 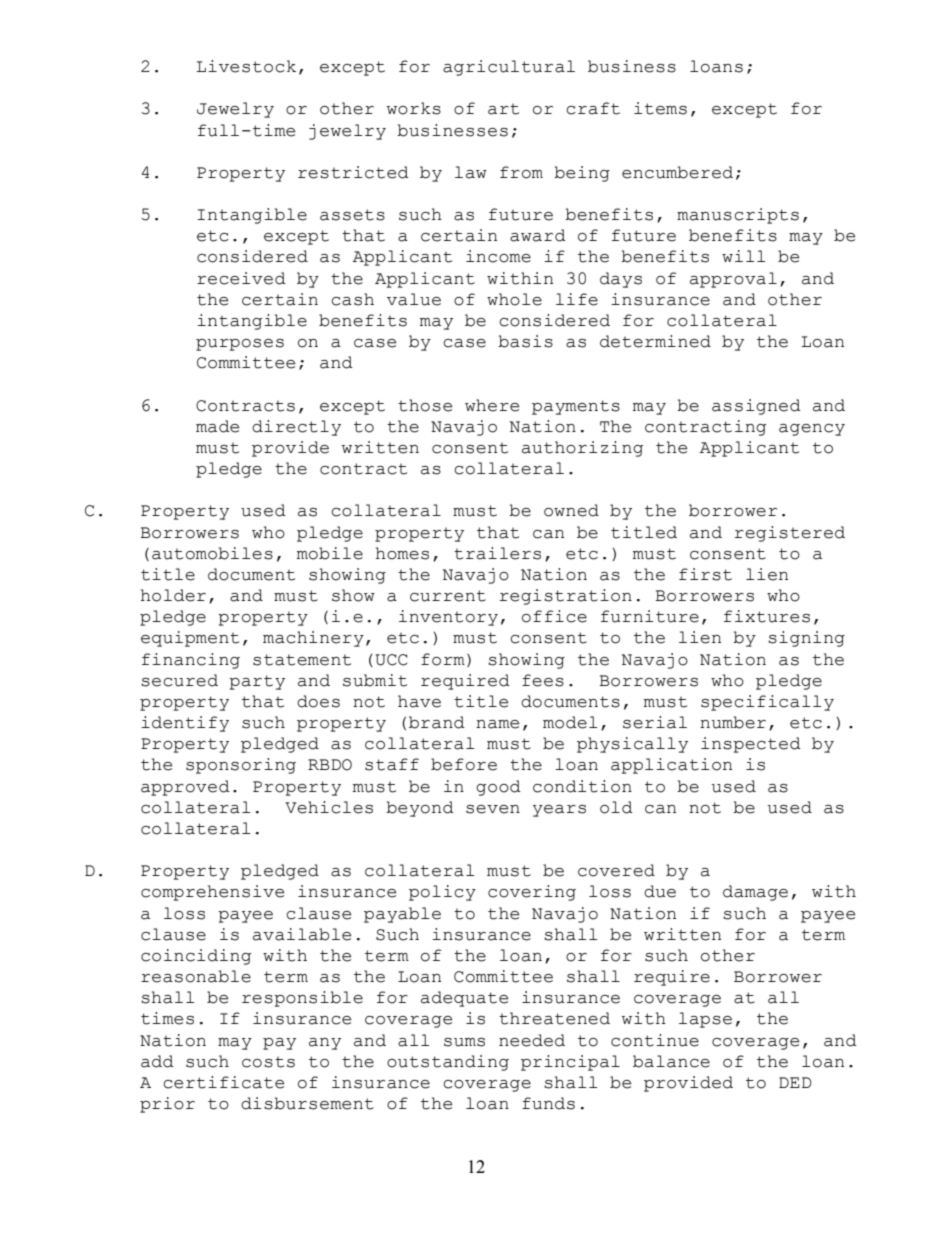 What do you see at coordinates (492, 405) in the screenshot?
I see `where` at bounding box center [492, 405].
